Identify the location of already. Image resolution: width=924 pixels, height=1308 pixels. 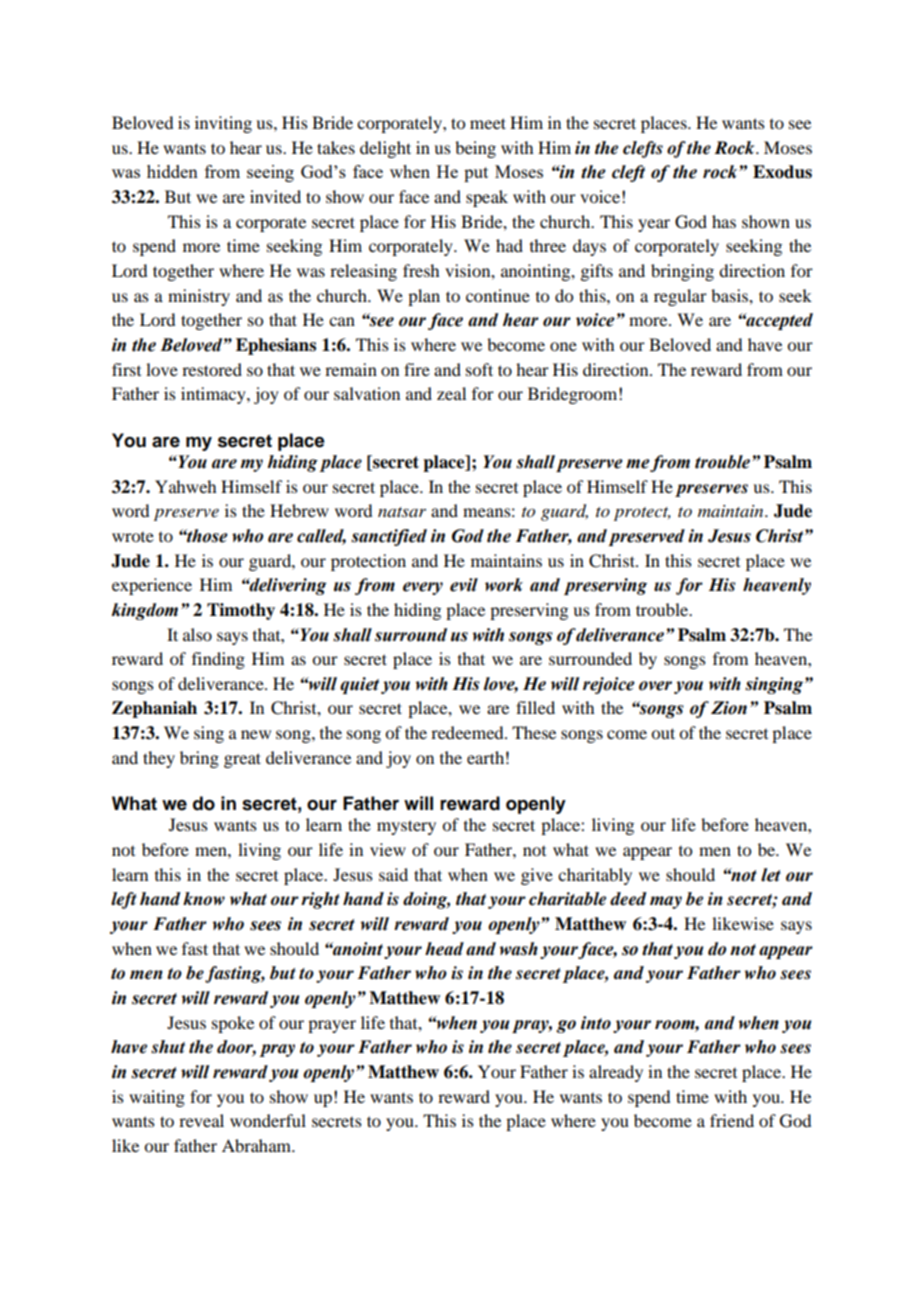
(616, 1073).
